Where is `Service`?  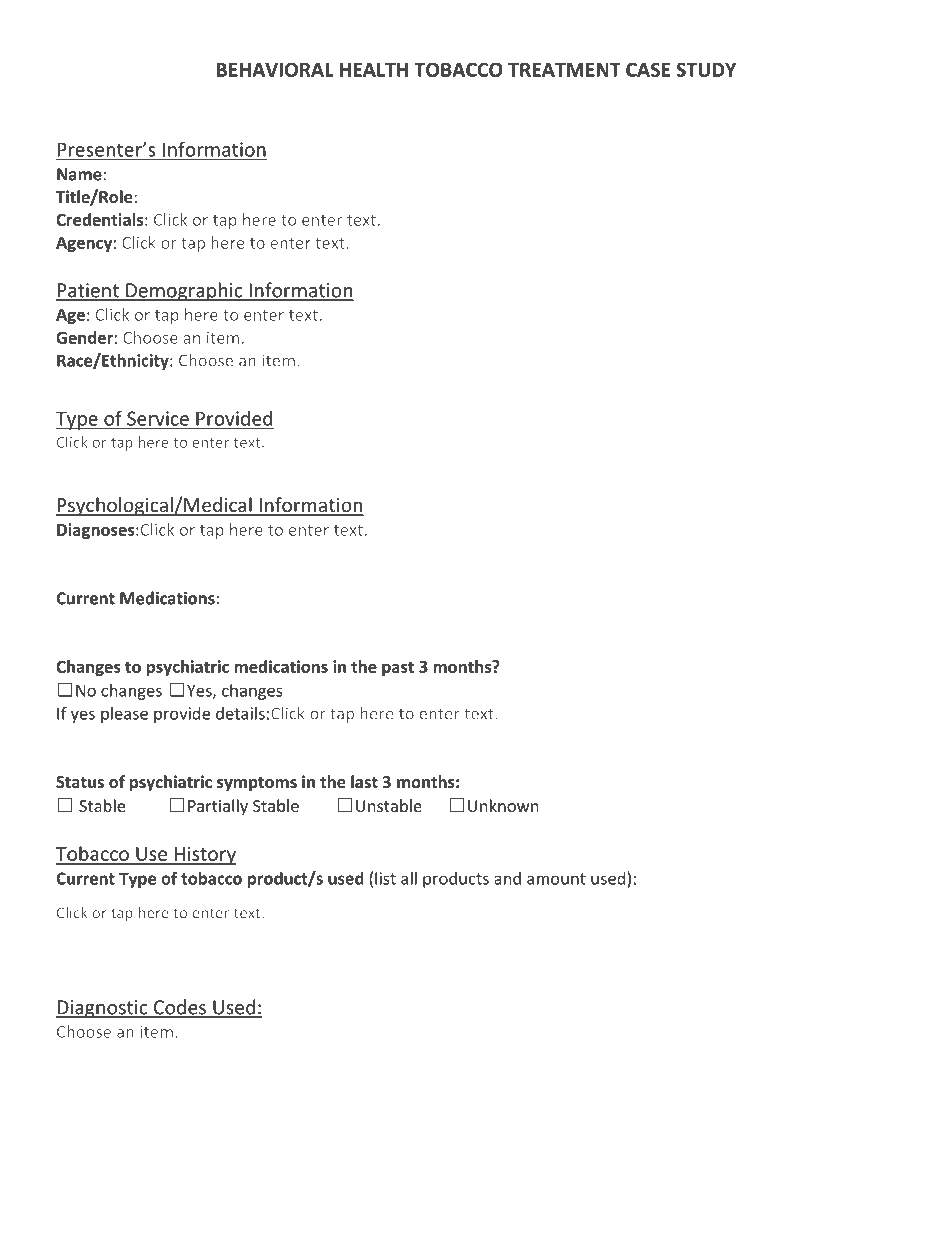
Service is located at coordinates (158, 418).
